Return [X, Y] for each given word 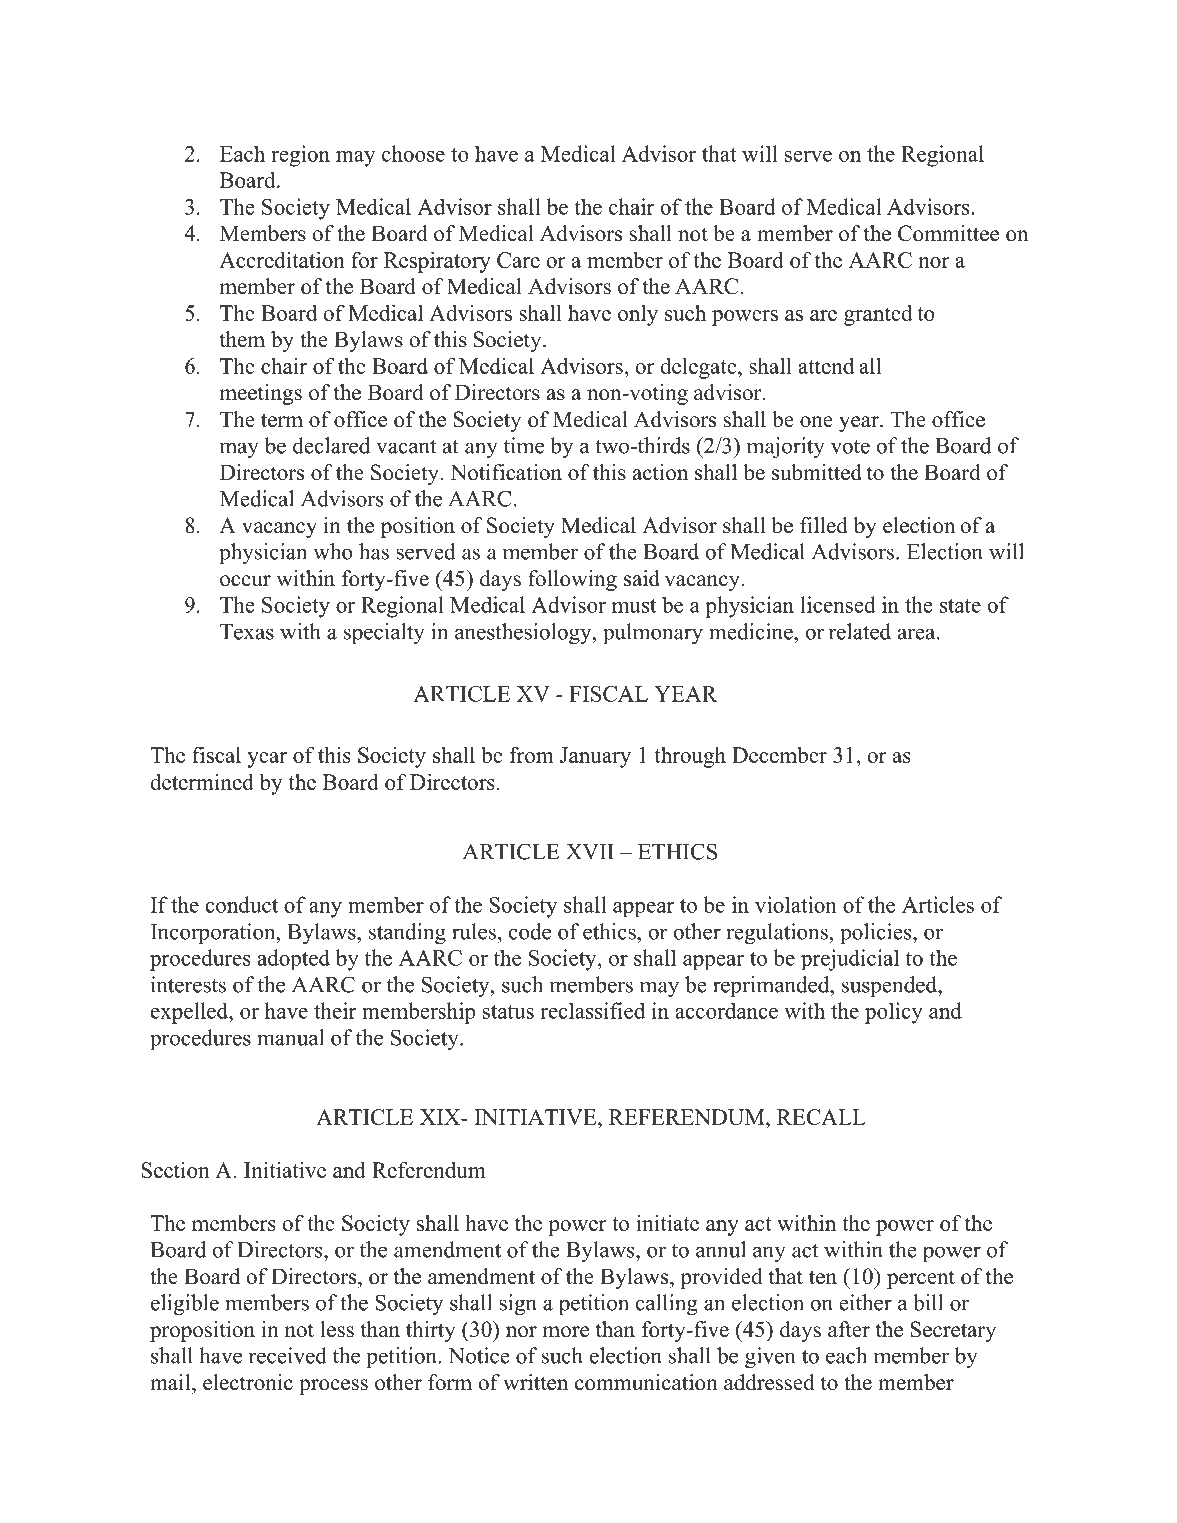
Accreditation [282, 259]
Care [518, 260]
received [288, 1355]
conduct [241, 904]
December [779, 754]
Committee [948, 233]
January [595, 757]
